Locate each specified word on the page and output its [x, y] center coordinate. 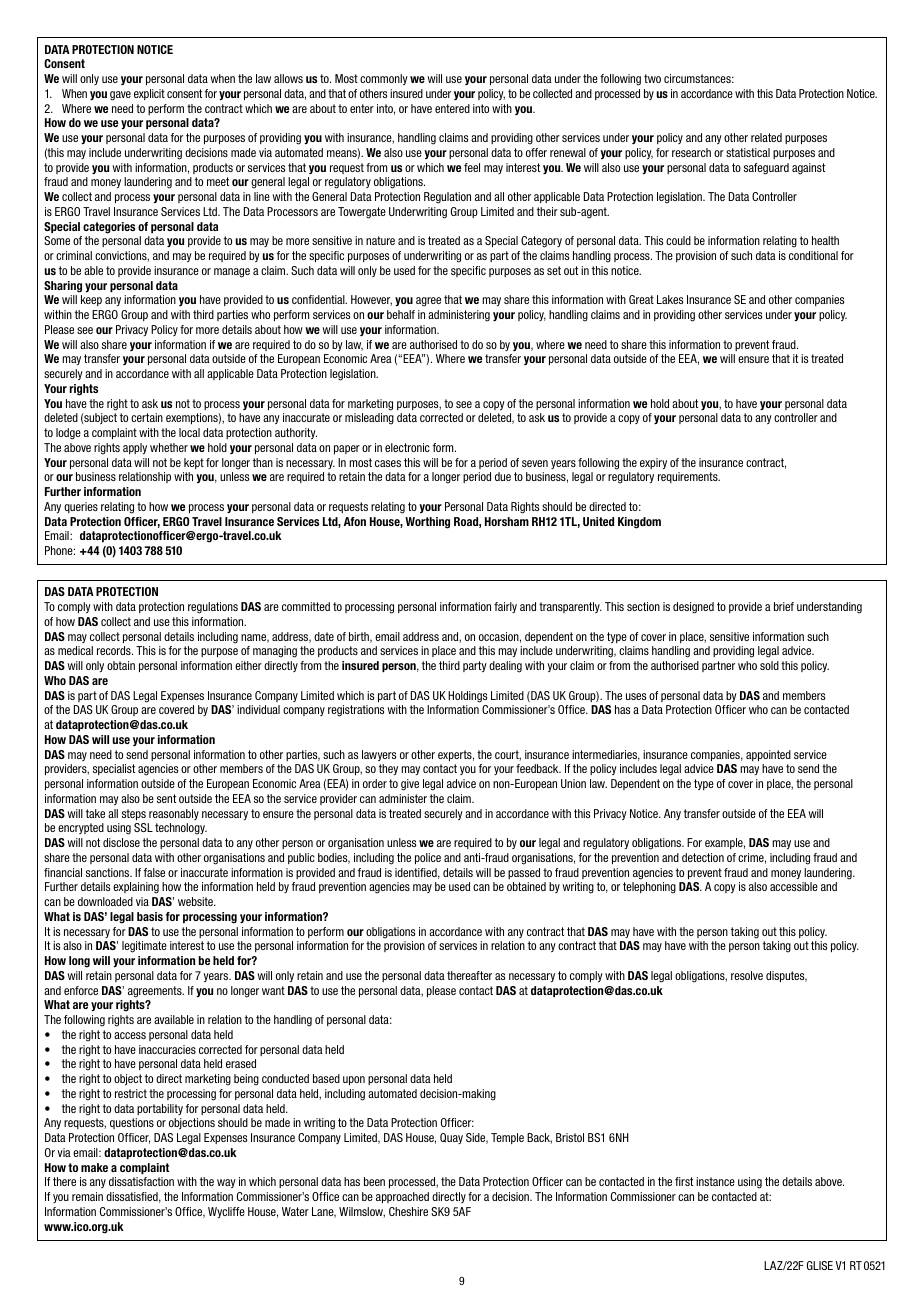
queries [81, 507]
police [428, 858]
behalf [401, 314]
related [766, 137]
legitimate [144, 947]
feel [472, 167]
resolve [747, 975]
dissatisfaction [141, 1181]
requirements [689, 477]
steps [134, 814]
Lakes [670, 299]
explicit [149, 94]
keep [91, 300]
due [503, 476]
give [410, 785]
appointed [768, 755]
